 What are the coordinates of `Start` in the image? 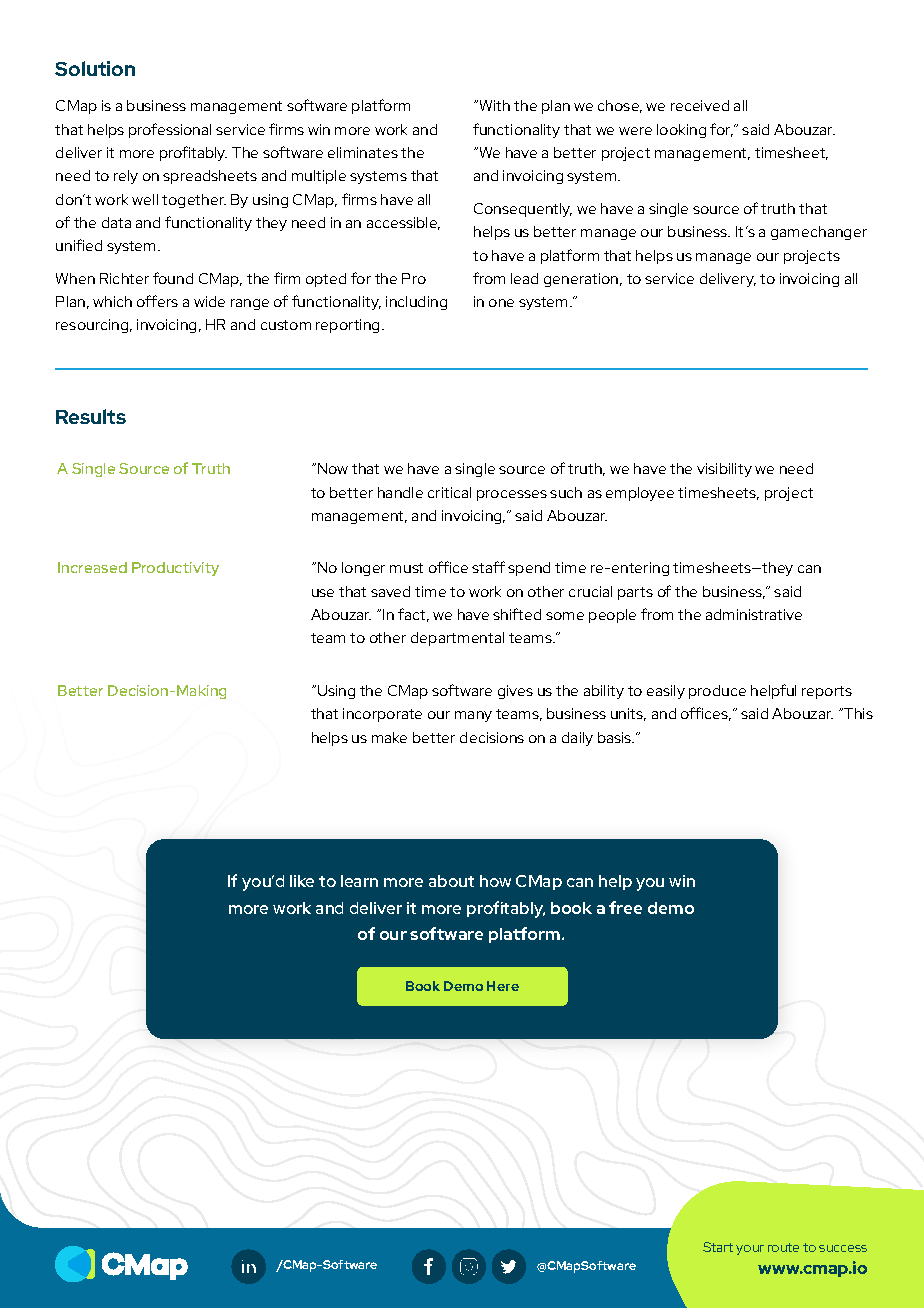 It's located at (718, 1247).
